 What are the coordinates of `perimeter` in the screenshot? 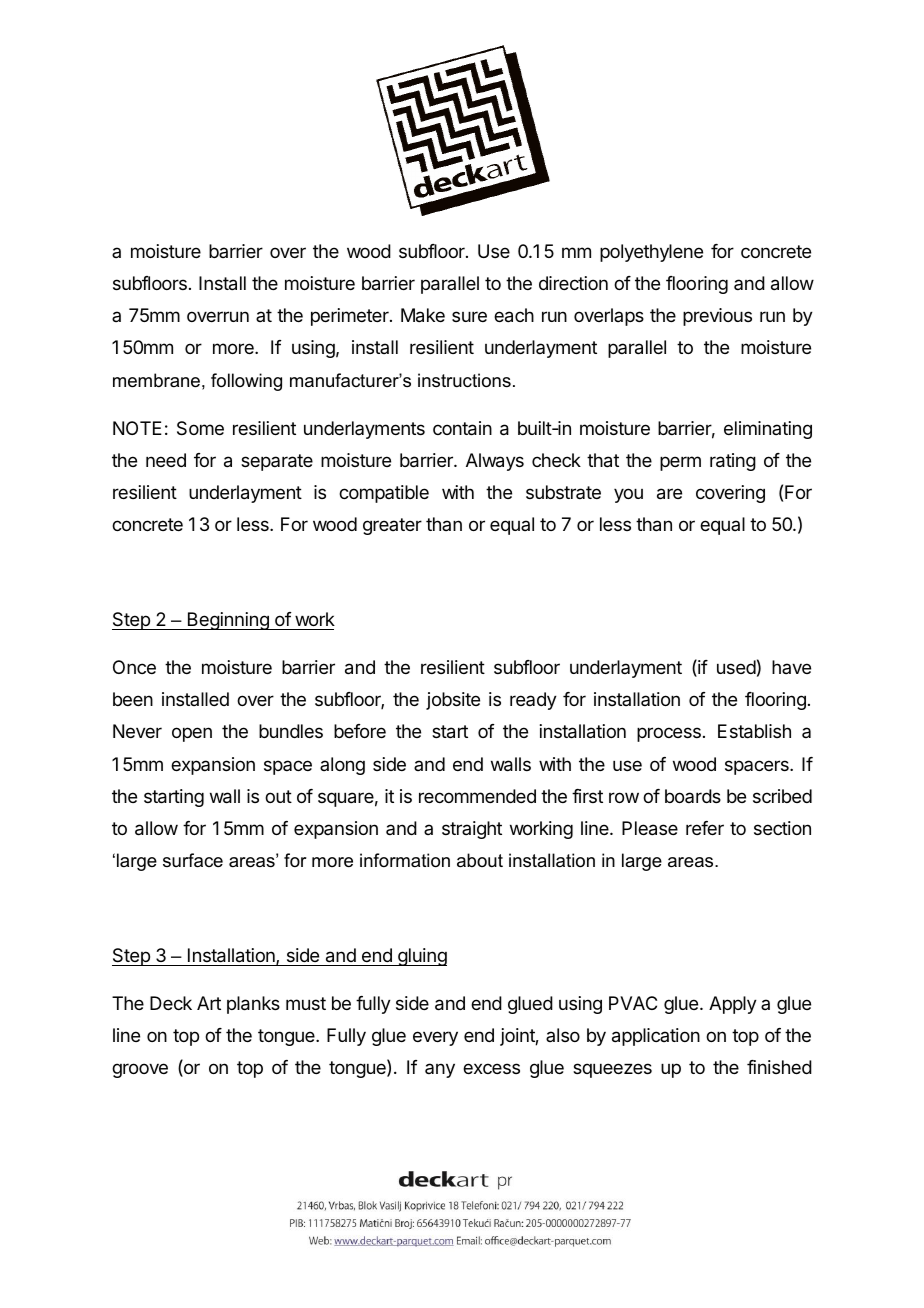 It's located at (351, 317).
